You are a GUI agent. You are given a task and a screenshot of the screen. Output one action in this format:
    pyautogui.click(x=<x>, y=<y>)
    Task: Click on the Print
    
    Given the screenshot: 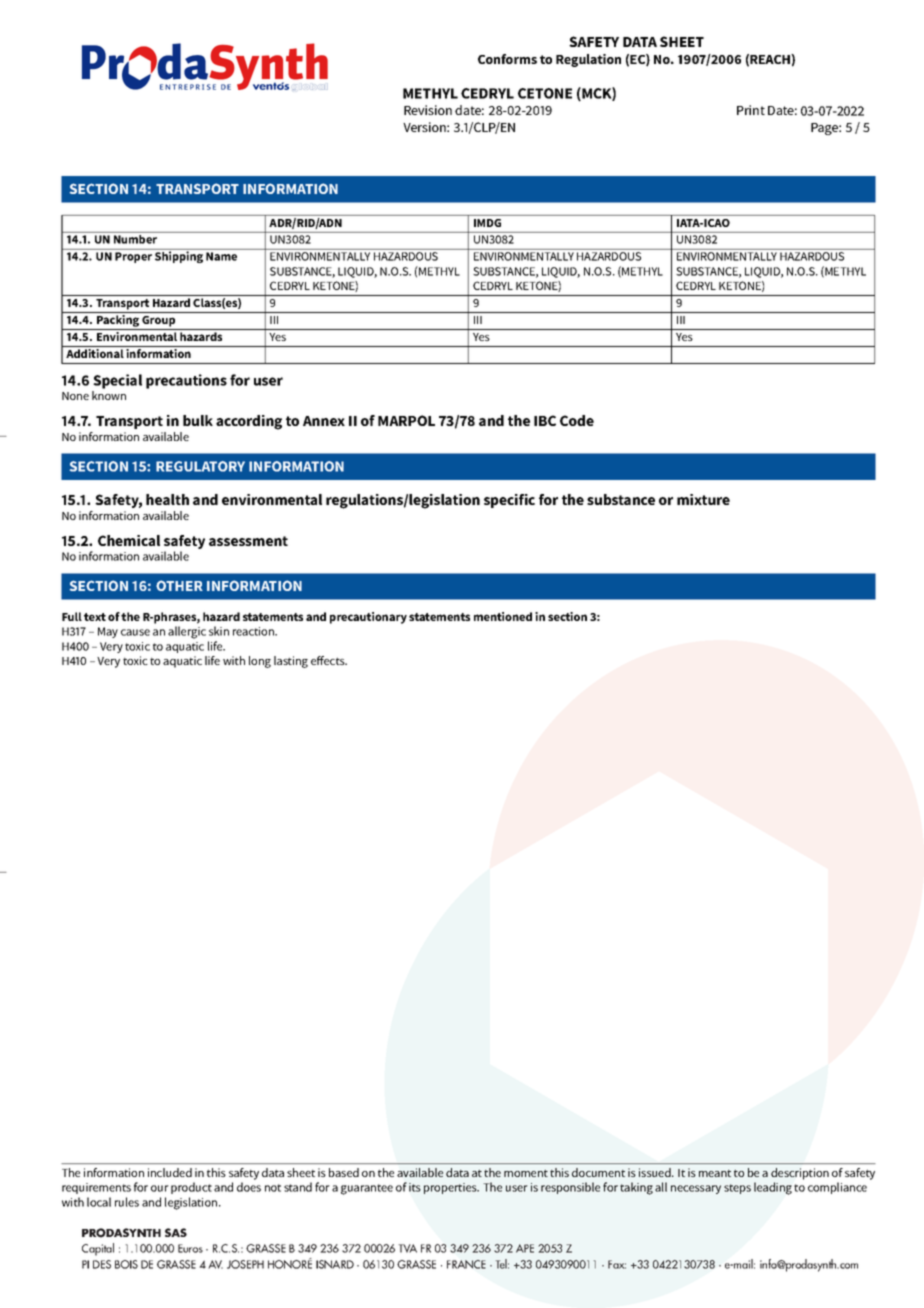 What is the action you would take?
    pyautogui.click(x=751, y=110)
